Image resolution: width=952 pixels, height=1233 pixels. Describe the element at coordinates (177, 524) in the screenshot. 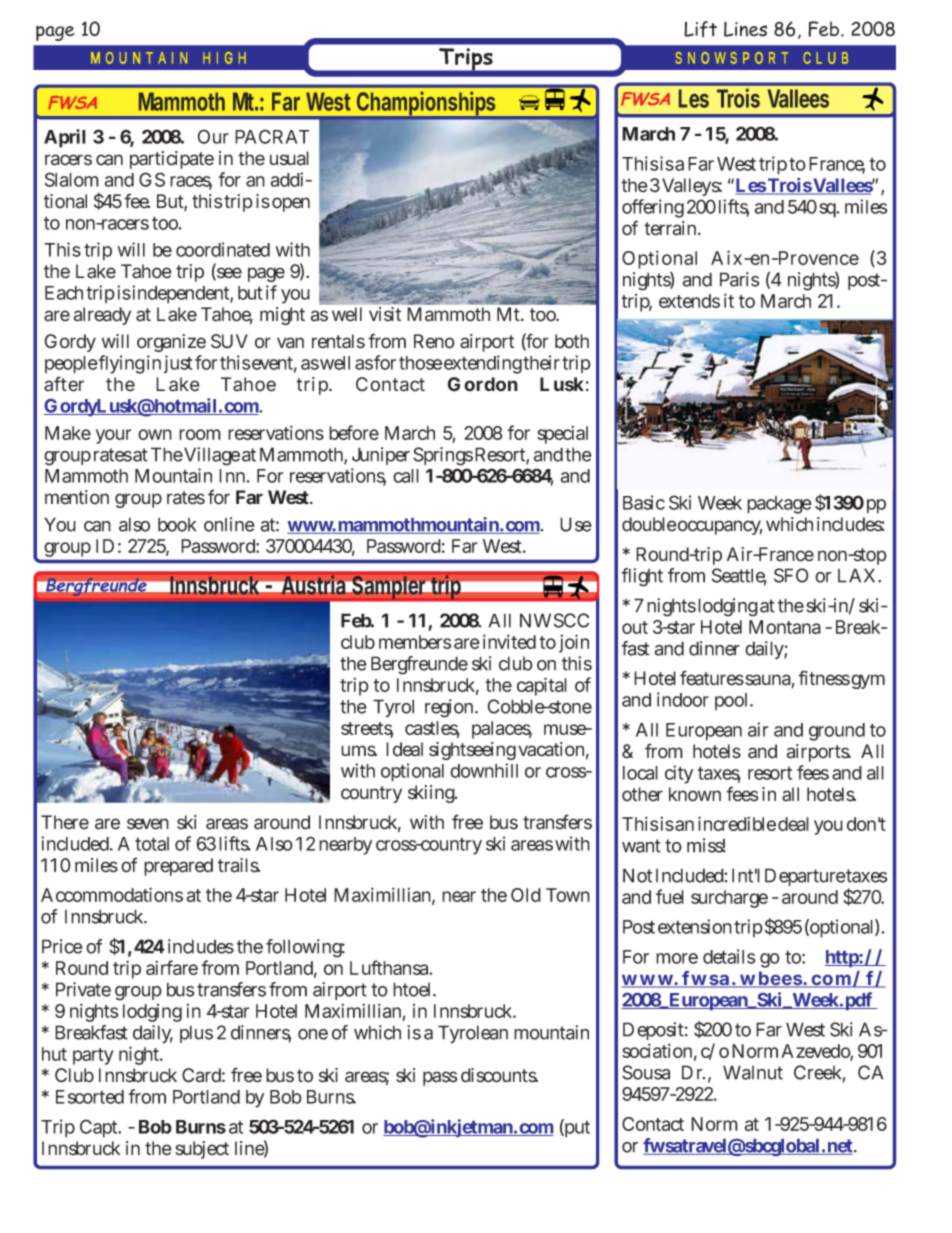

I see `book` at that location.
